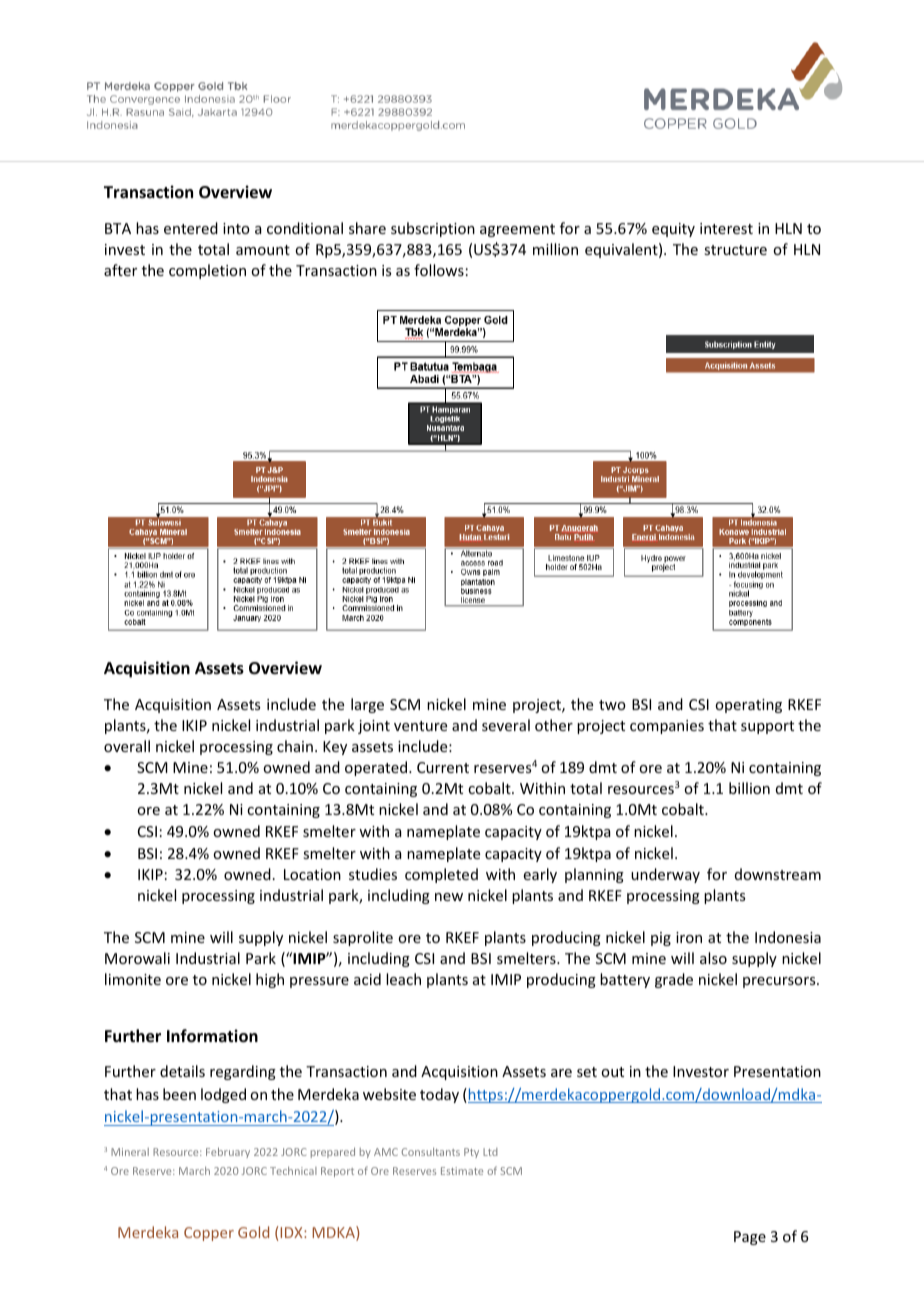  I want to click on leach, so click(403, 979).
